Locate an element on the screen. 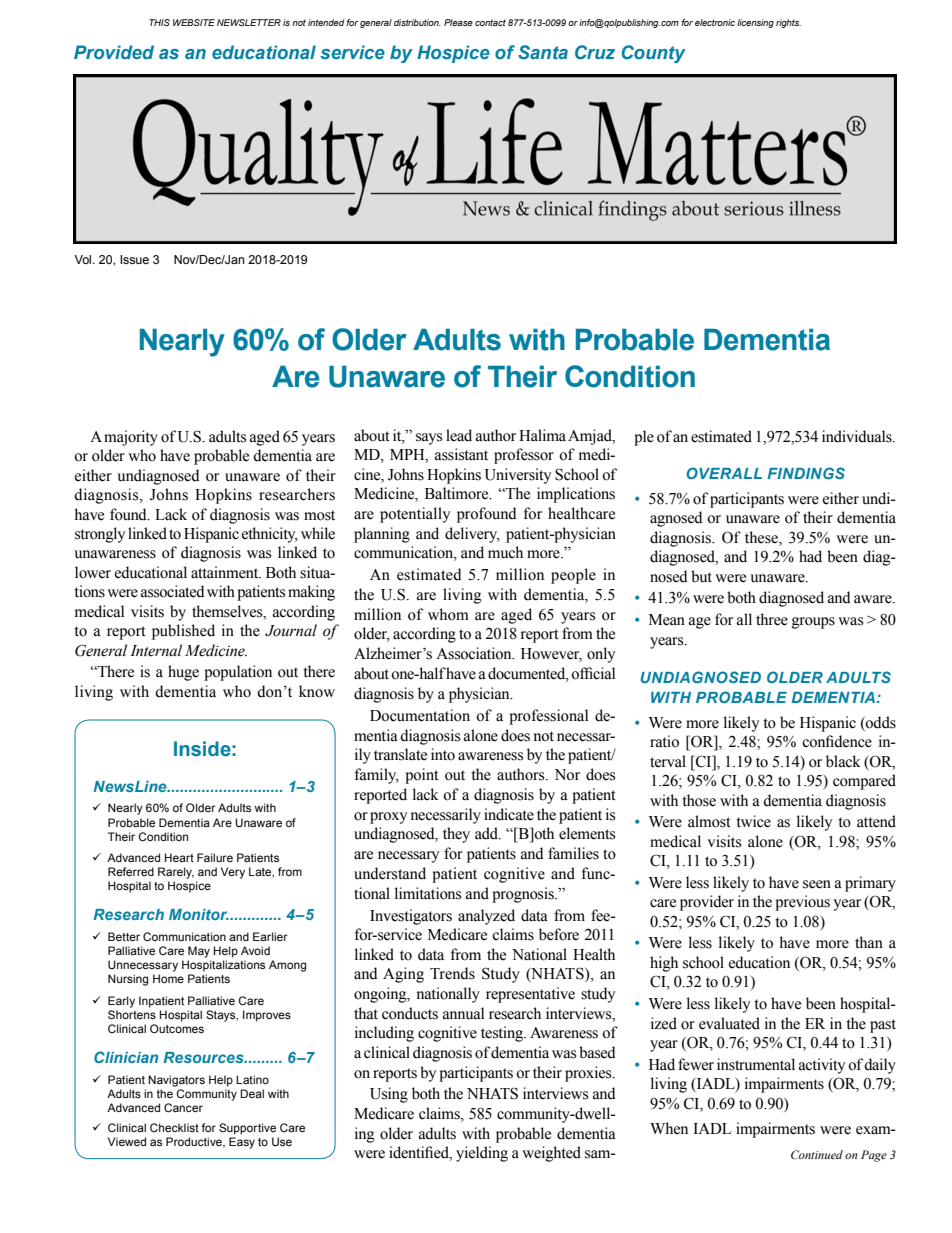 The height and width of the screenshot is (1233, 952). rights is located at coordinates (788, 23).
